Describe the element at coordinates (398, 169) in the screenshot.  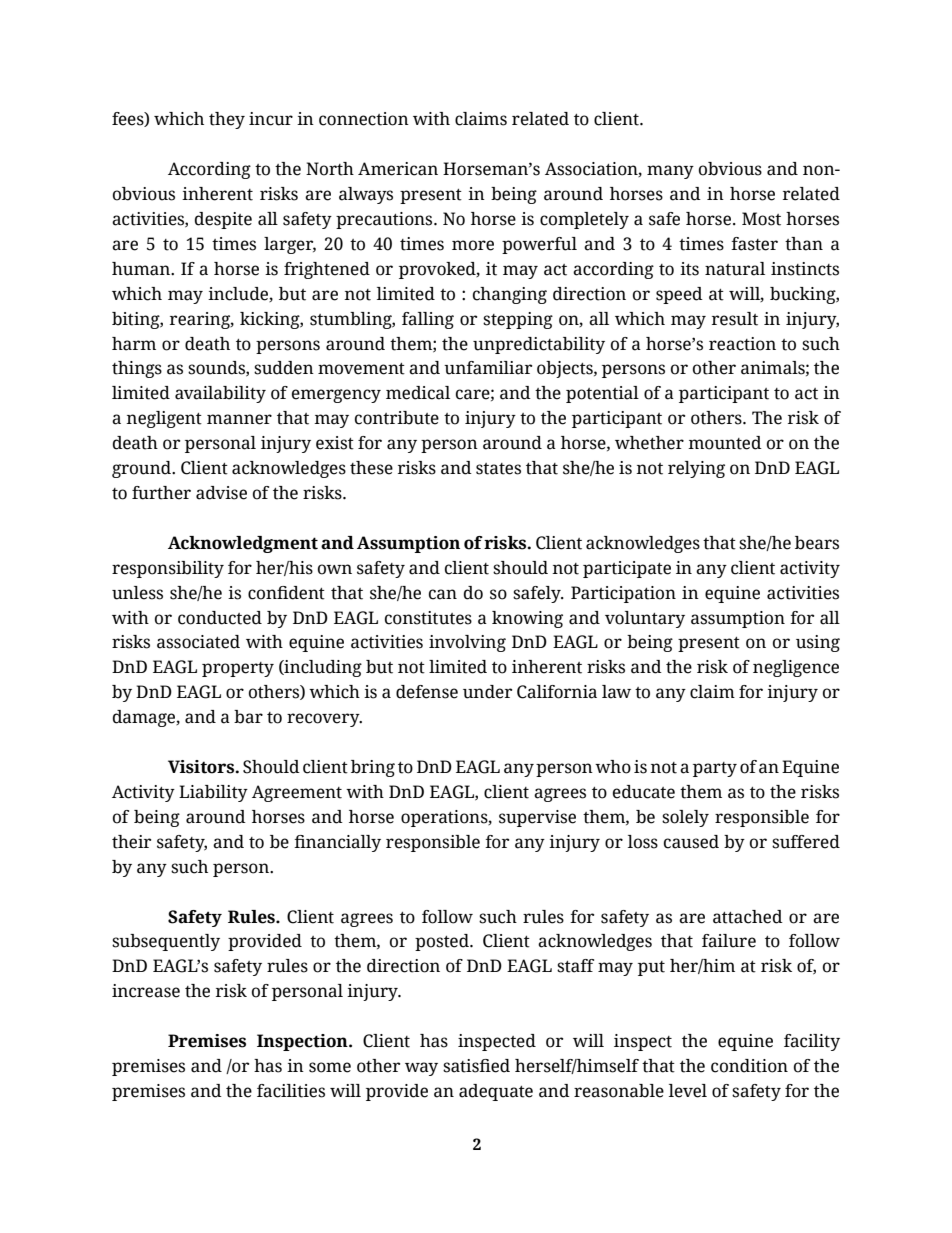
I see `American` at that location.
